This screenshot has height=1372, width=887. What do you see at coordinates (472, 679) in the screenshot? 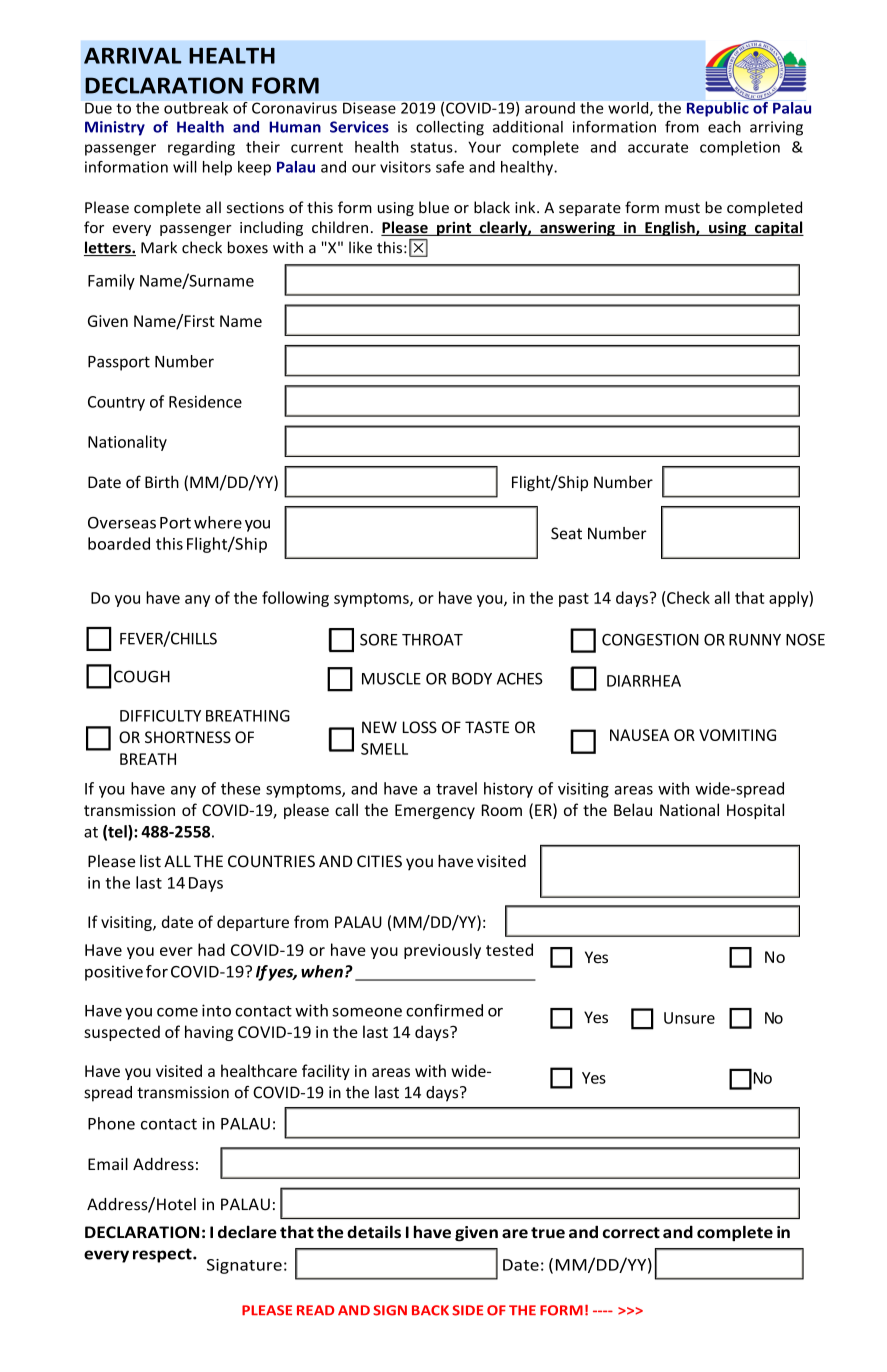
I see `BODY` at bounding box center [472, 679].
